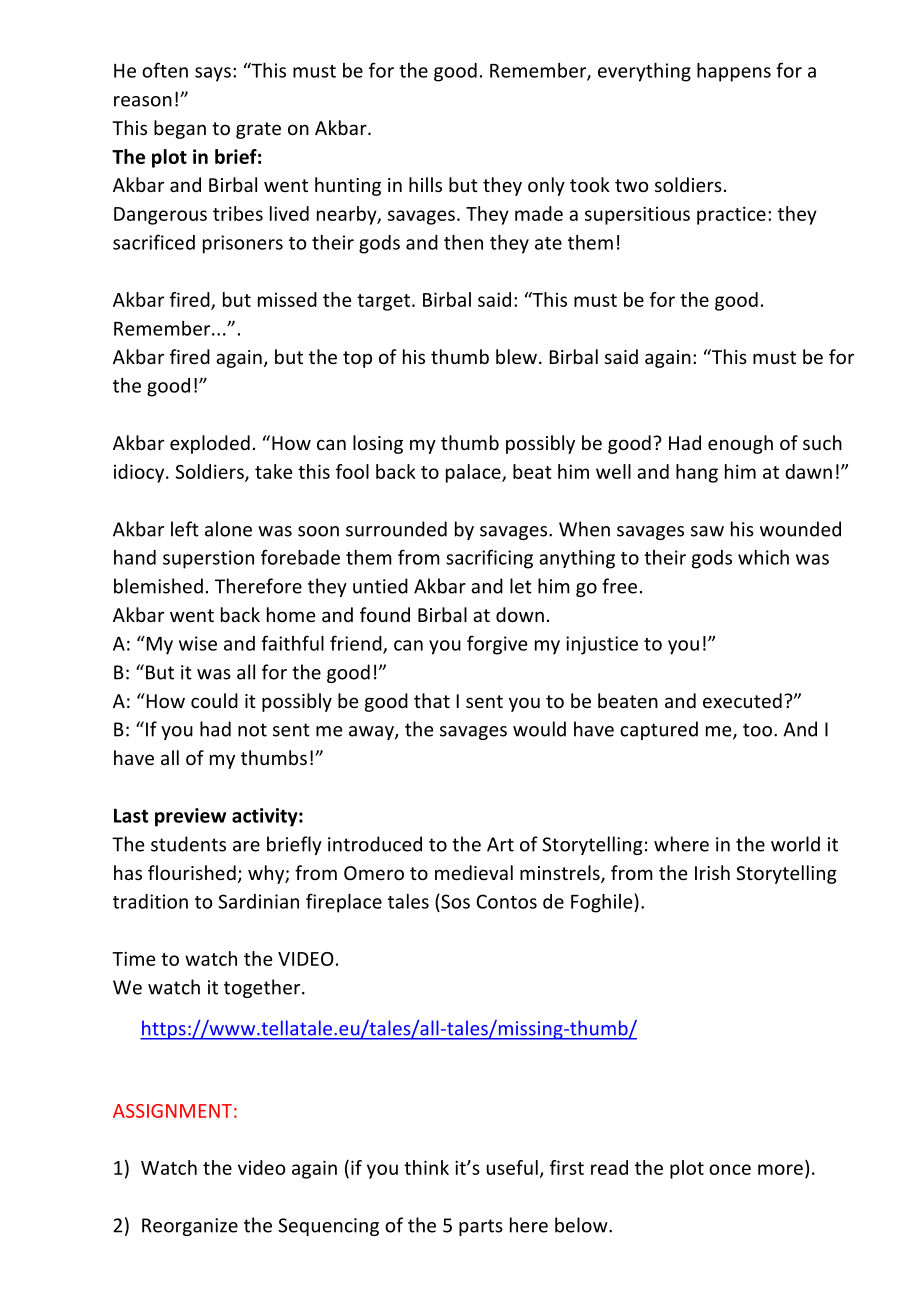 The image size is (924, 1308). What do you see at coordinates (712, 872) in the screenshot?
I see `Irish` at bounding box center [712, 872].
